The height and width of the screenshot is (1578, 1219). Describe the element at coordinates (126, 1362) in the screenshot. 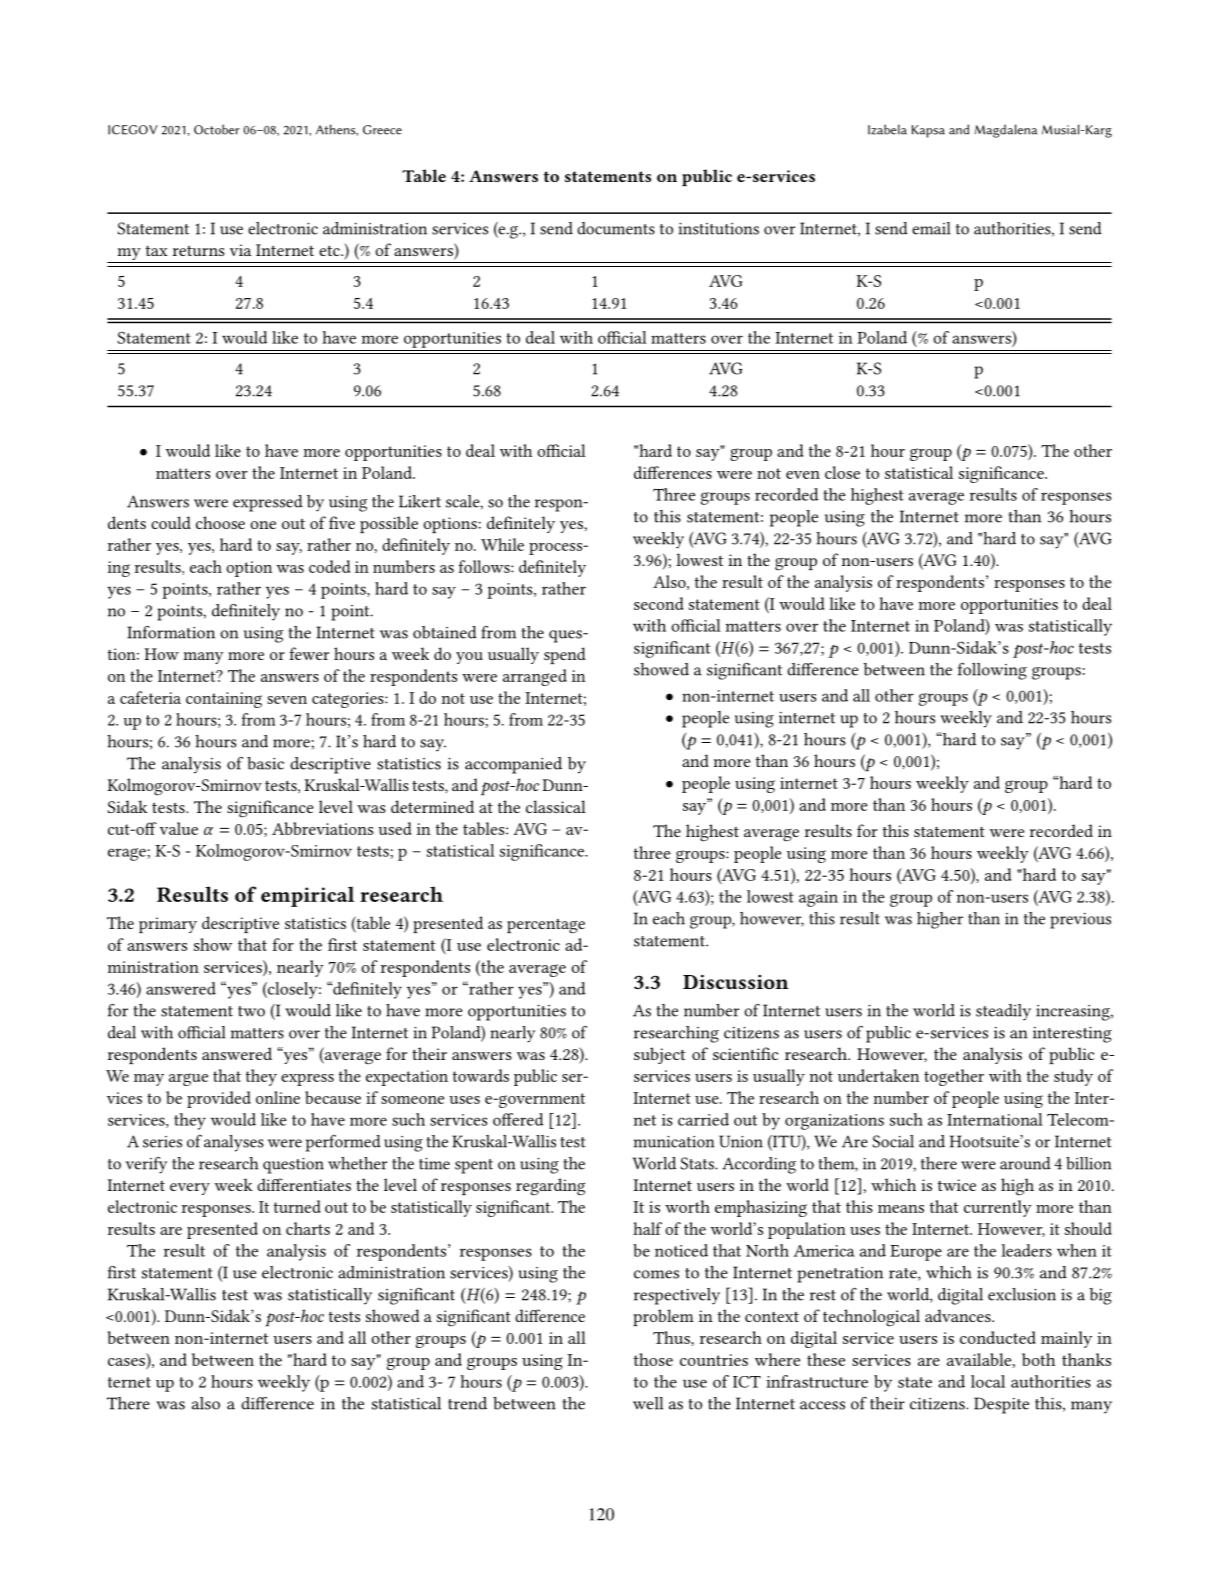

I see `cases` at that location.
